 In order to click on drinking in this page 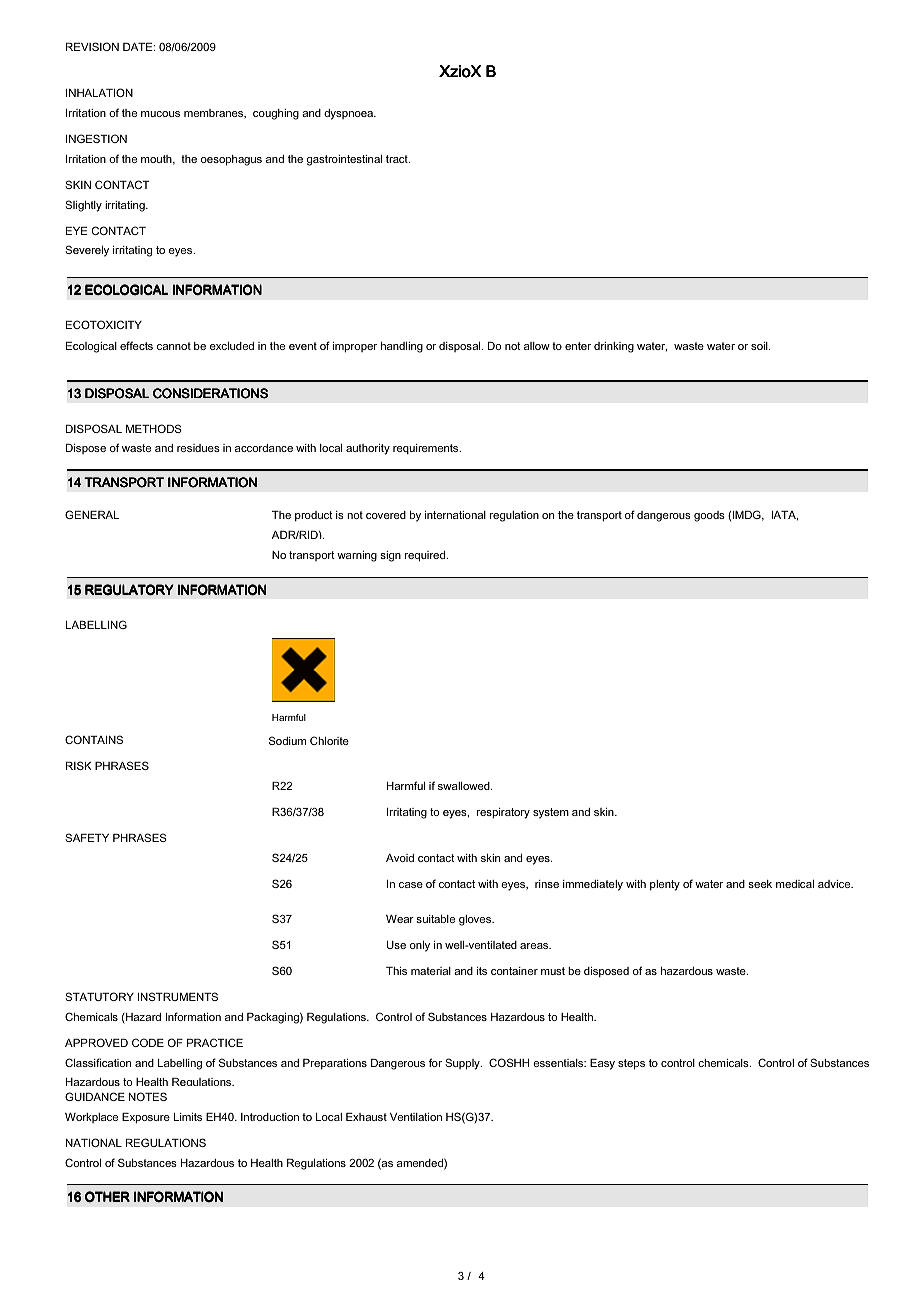, I will do `click(614, 347)`.
